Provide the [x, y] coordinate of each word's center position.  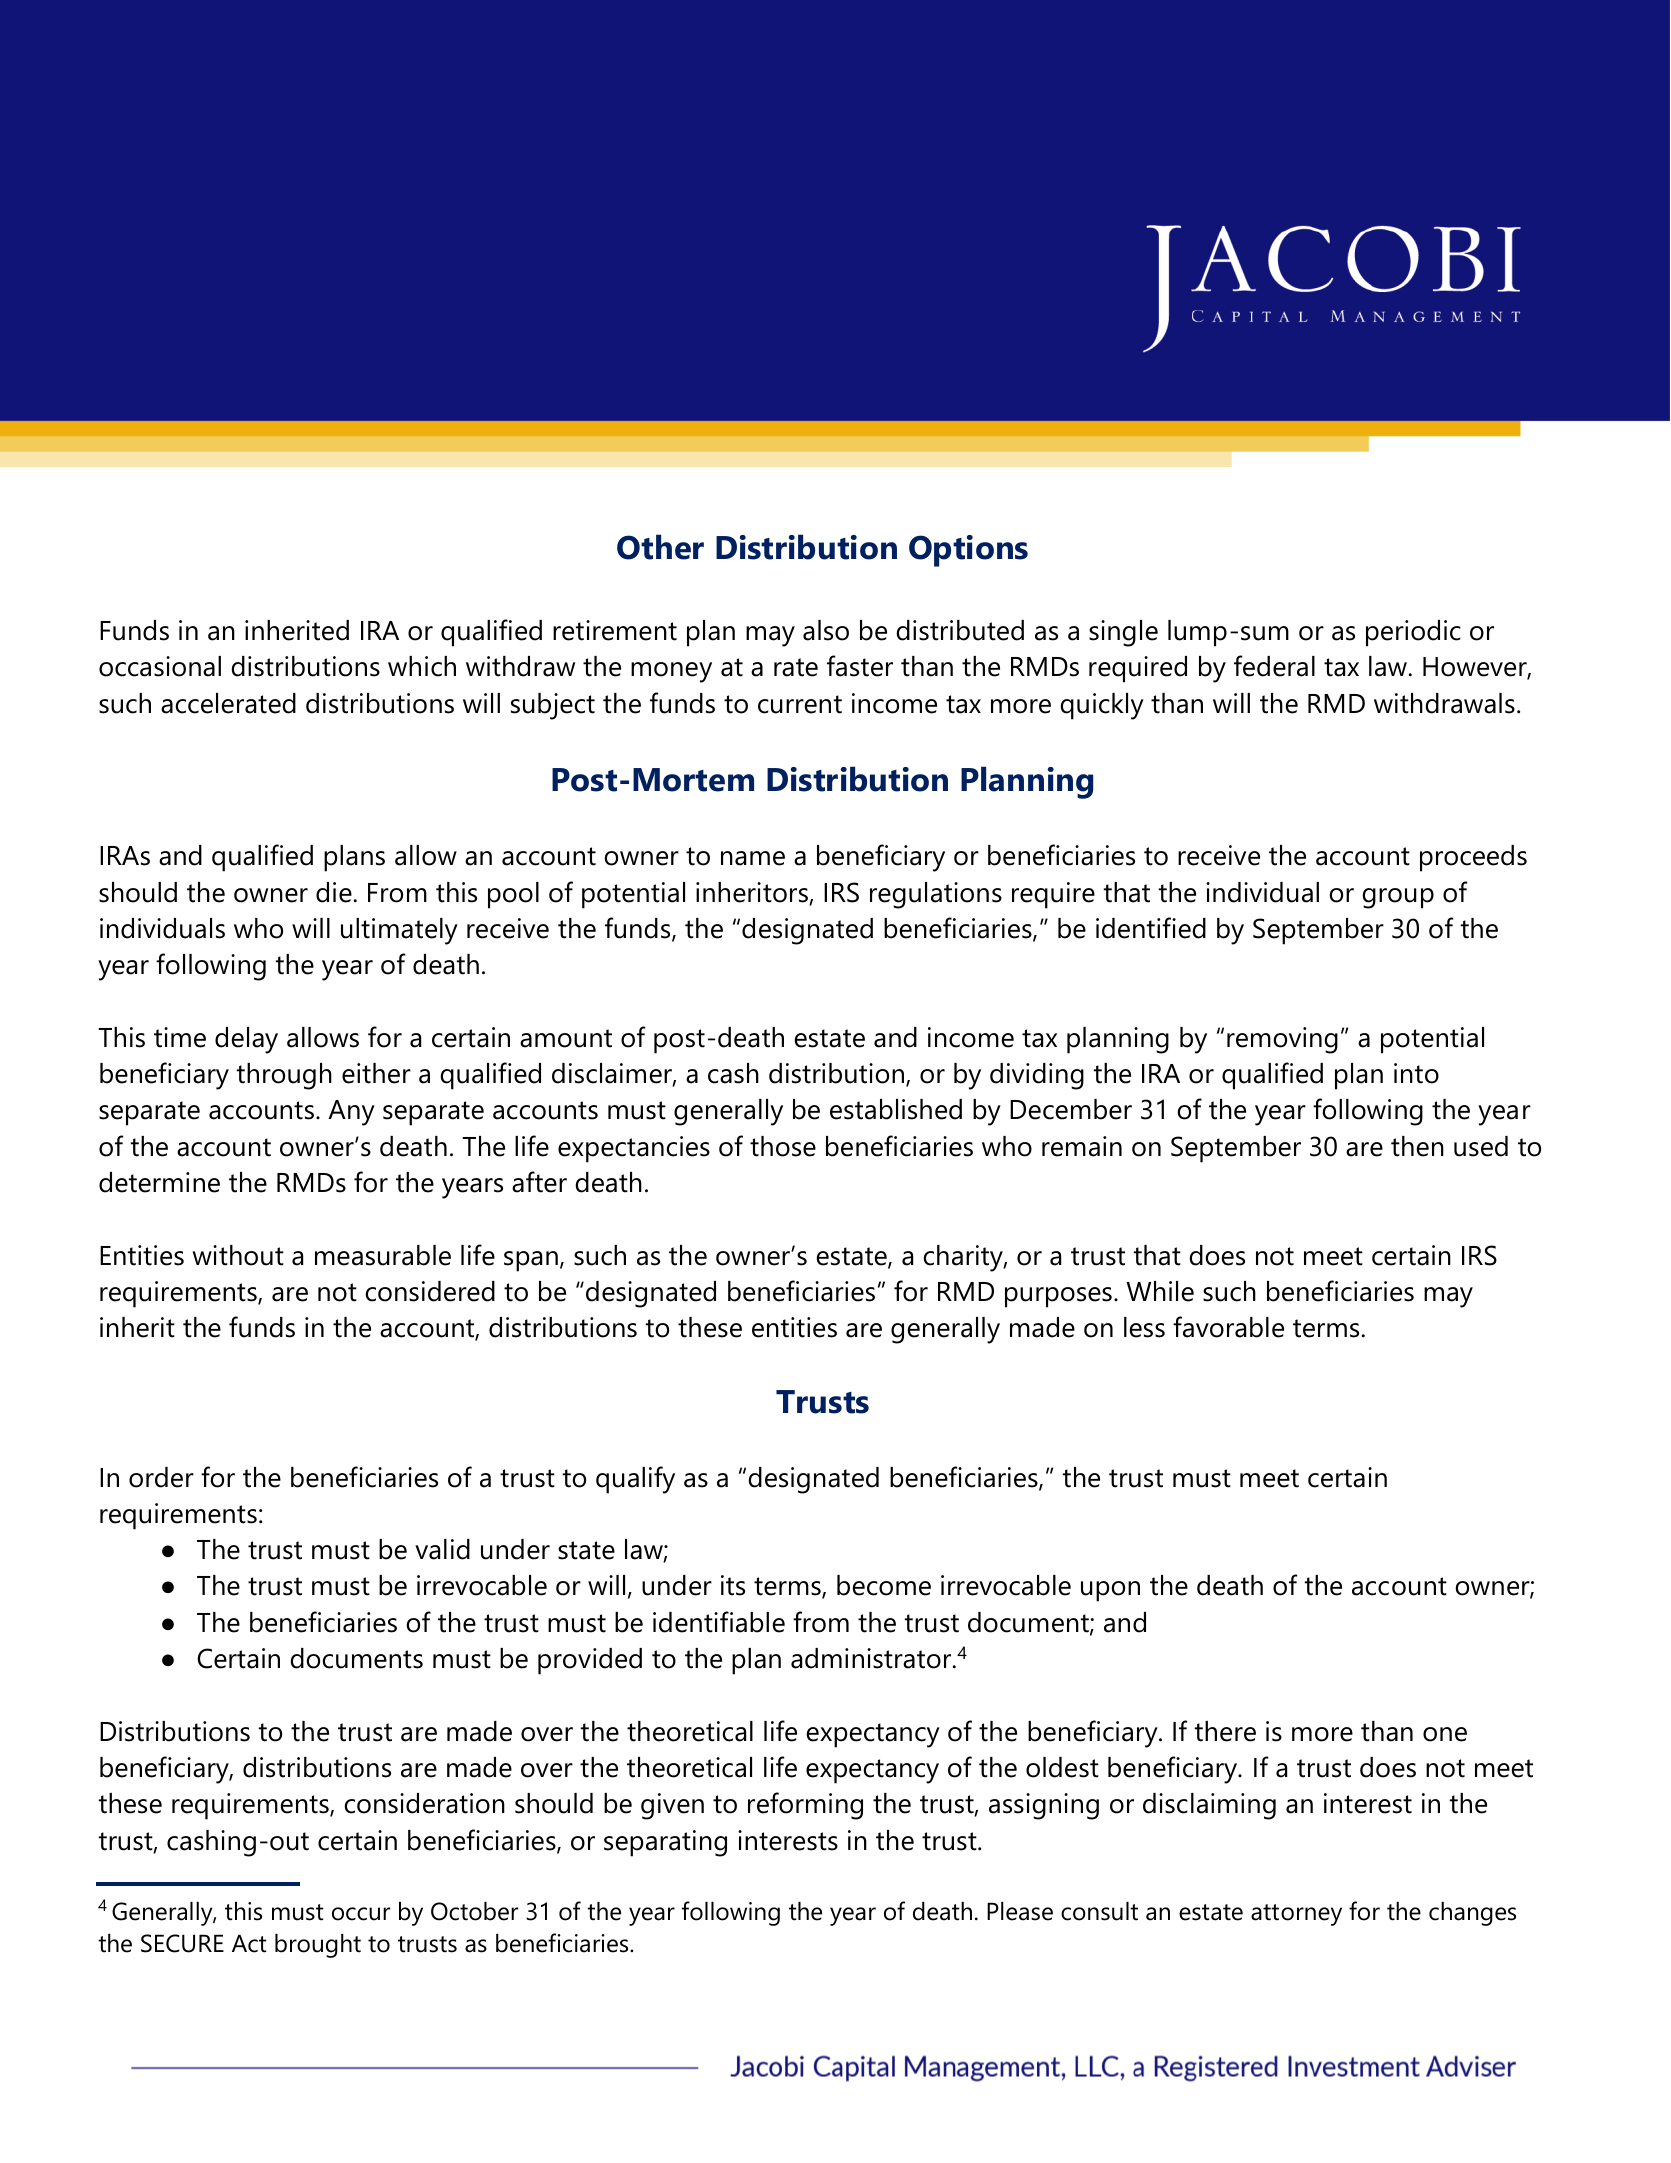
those [783, 1146]
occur [361, 1914]
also [826, 630]
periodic [1413, 633]
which [422, 666]
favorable [1228, 1327]
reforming [805, 1806]
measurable [383, 1255]
